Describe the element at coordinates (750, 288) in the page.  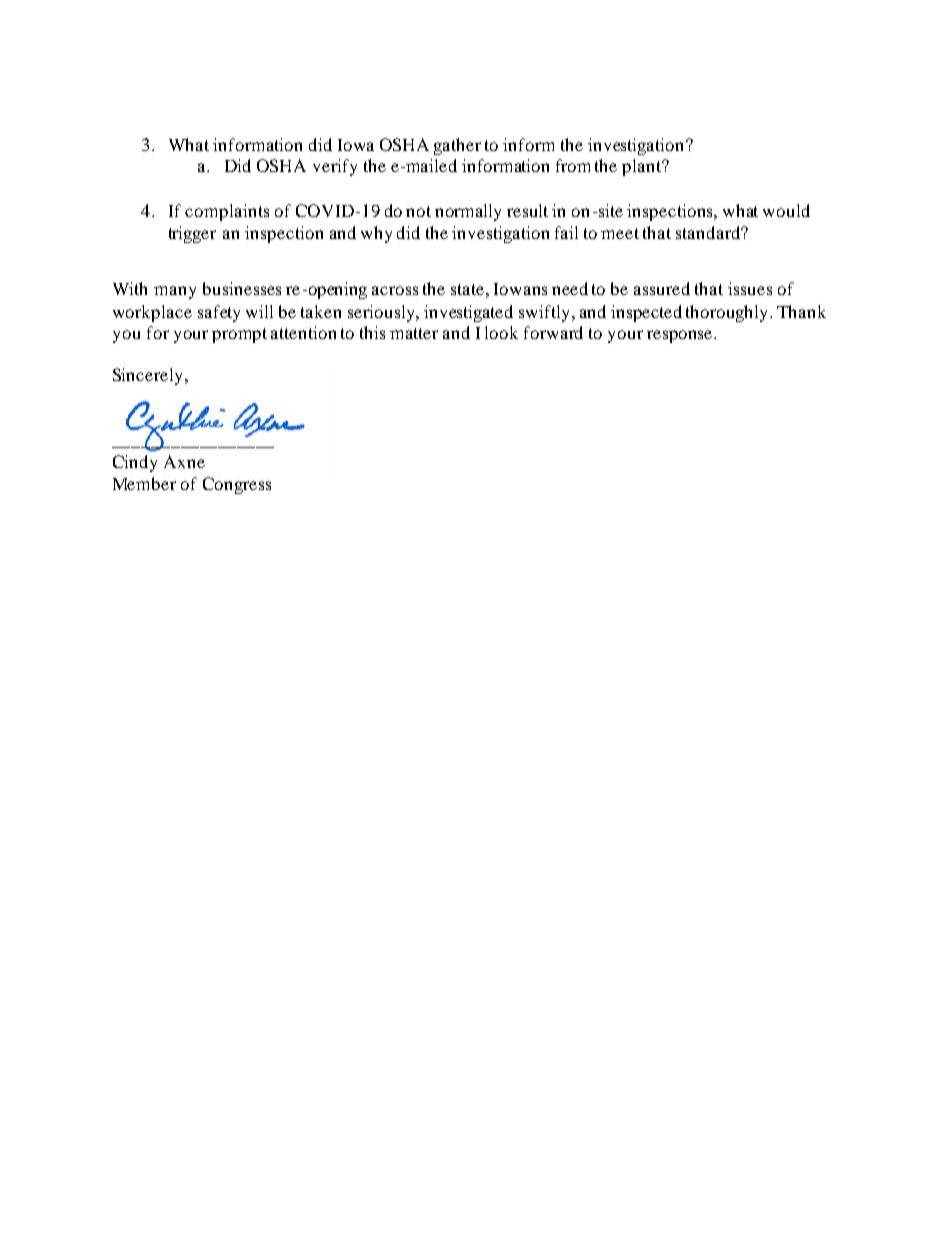
I see `issues` at that location.
